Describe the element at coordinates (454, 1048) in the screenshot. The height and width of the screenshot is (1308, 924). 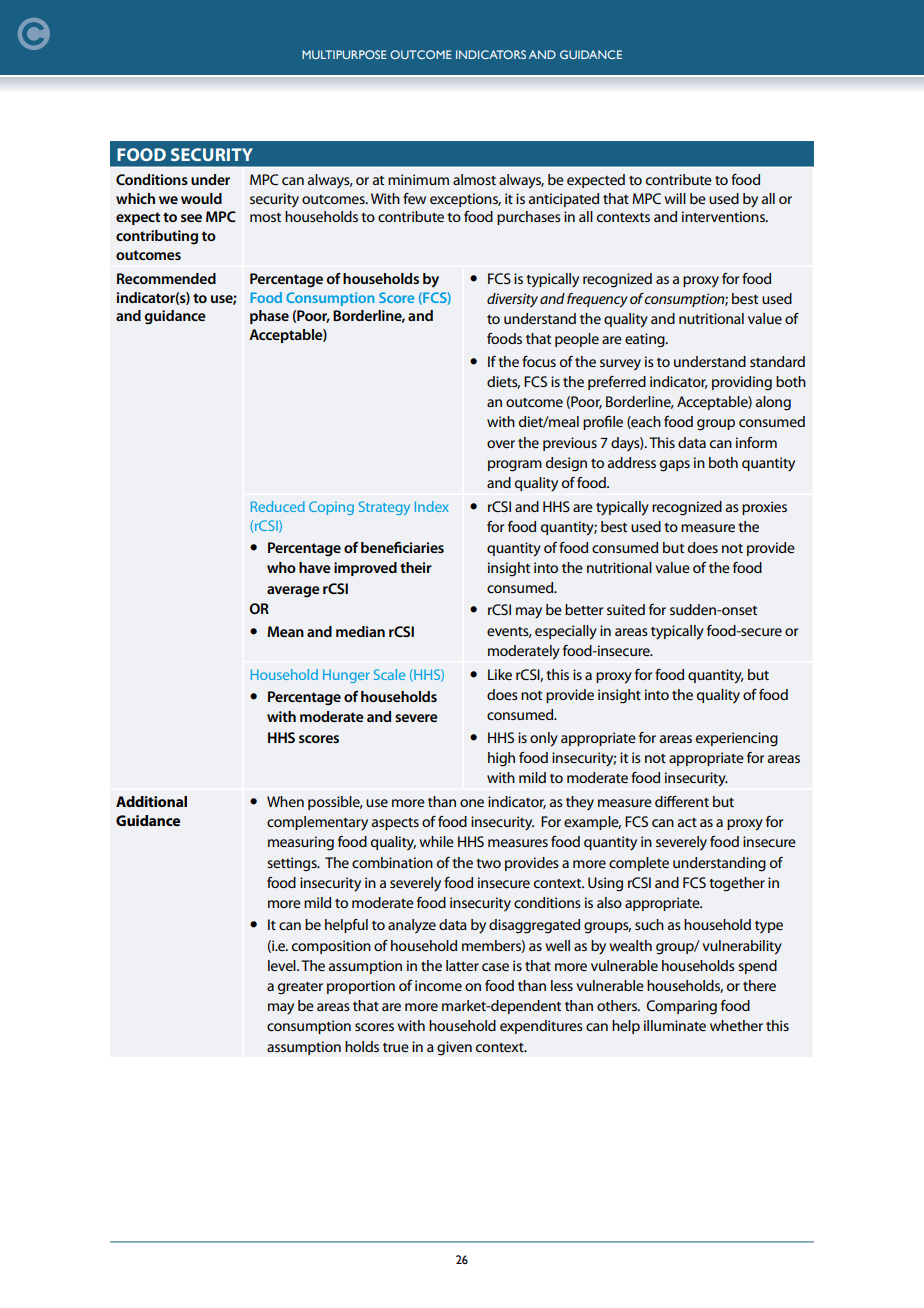
I see `given` at that location.
